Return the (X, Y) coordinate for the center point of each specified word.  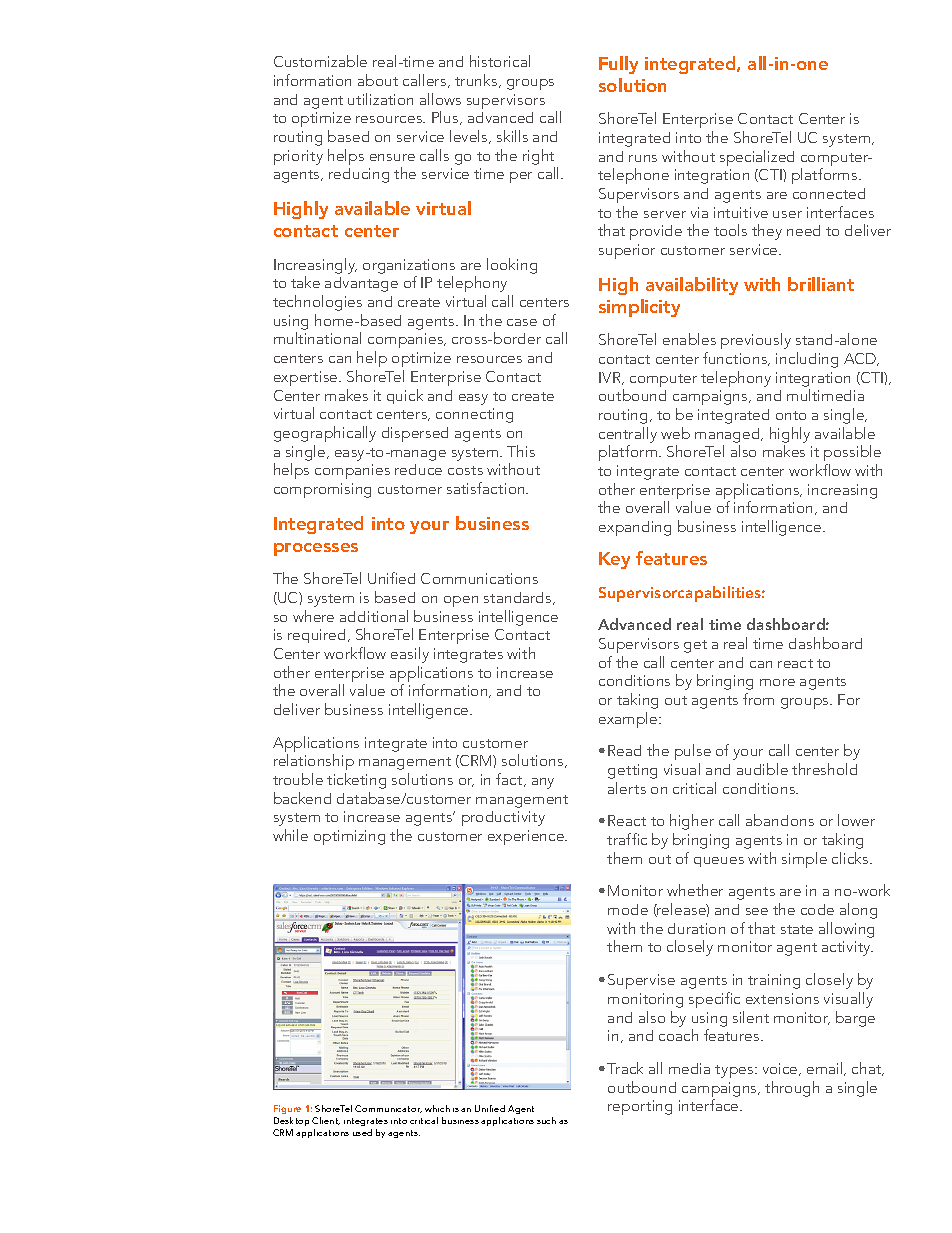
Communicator (388, 1109)
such (546, 1120)
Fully (618, 65)
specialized (757, 158)
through (792, 1089)
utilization (380, 99)
